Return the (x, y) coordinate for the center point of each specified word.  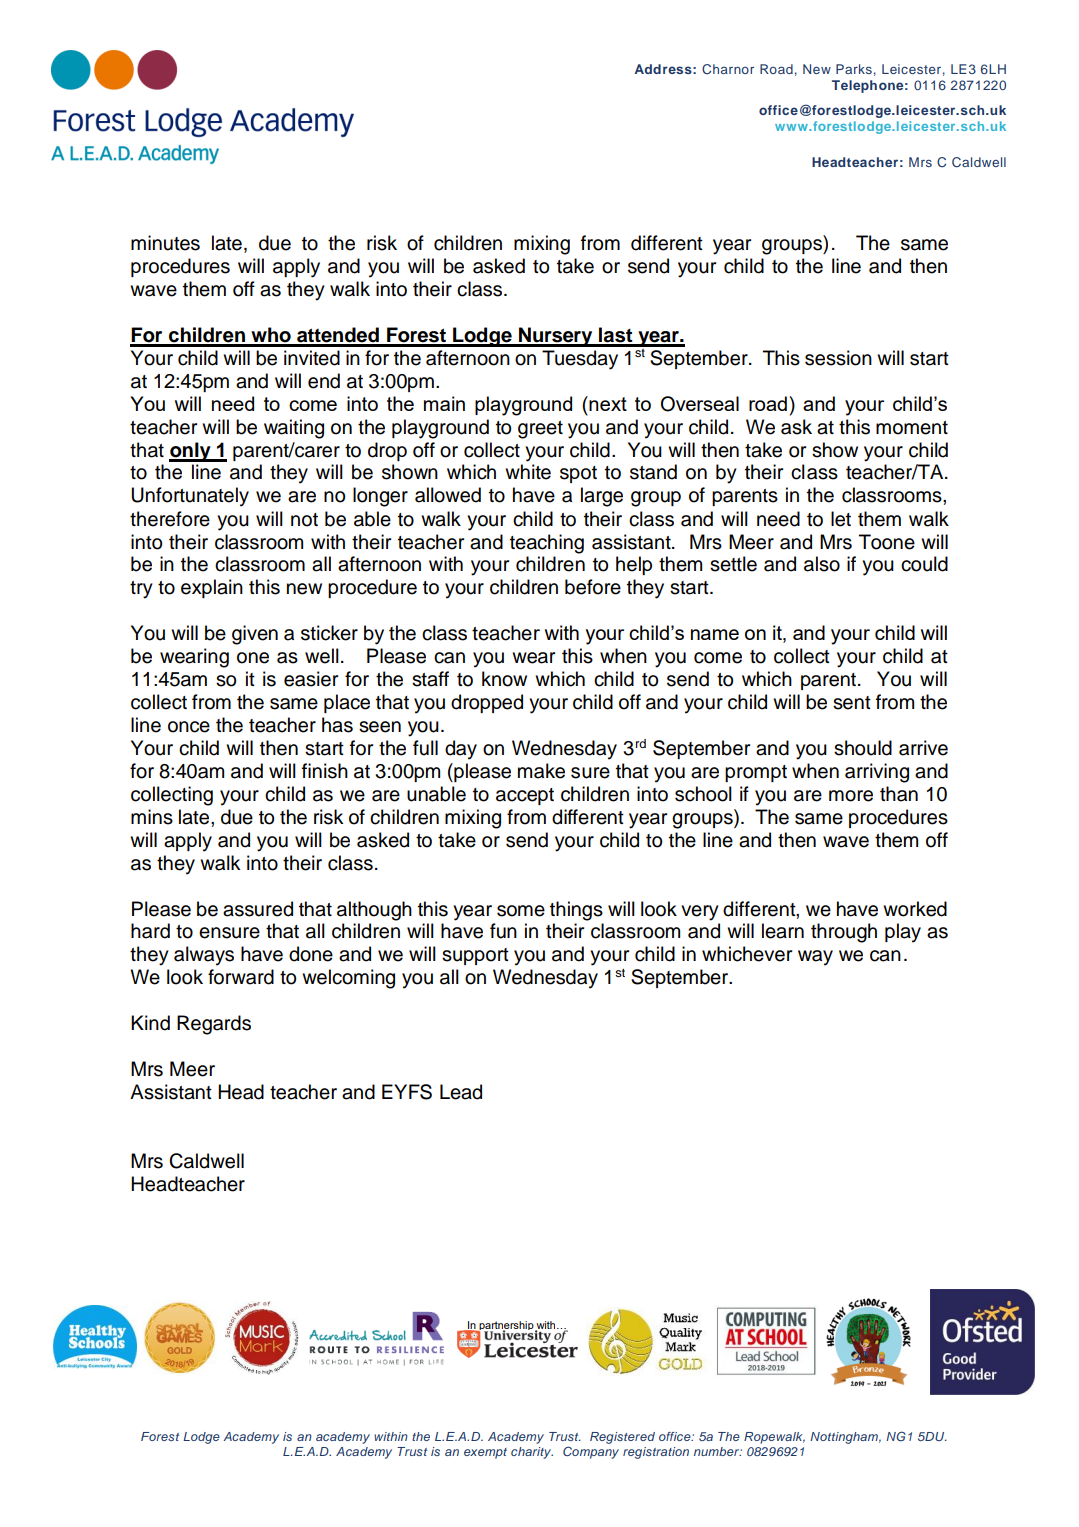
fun (503, 931)
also (822, 564)
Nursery (556, 337)
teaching (547, 544)
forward (241, 977)
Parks (854, 69)
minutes (165, 243)
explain (212, 588)
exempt (485, 1453)
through (844, 933)
